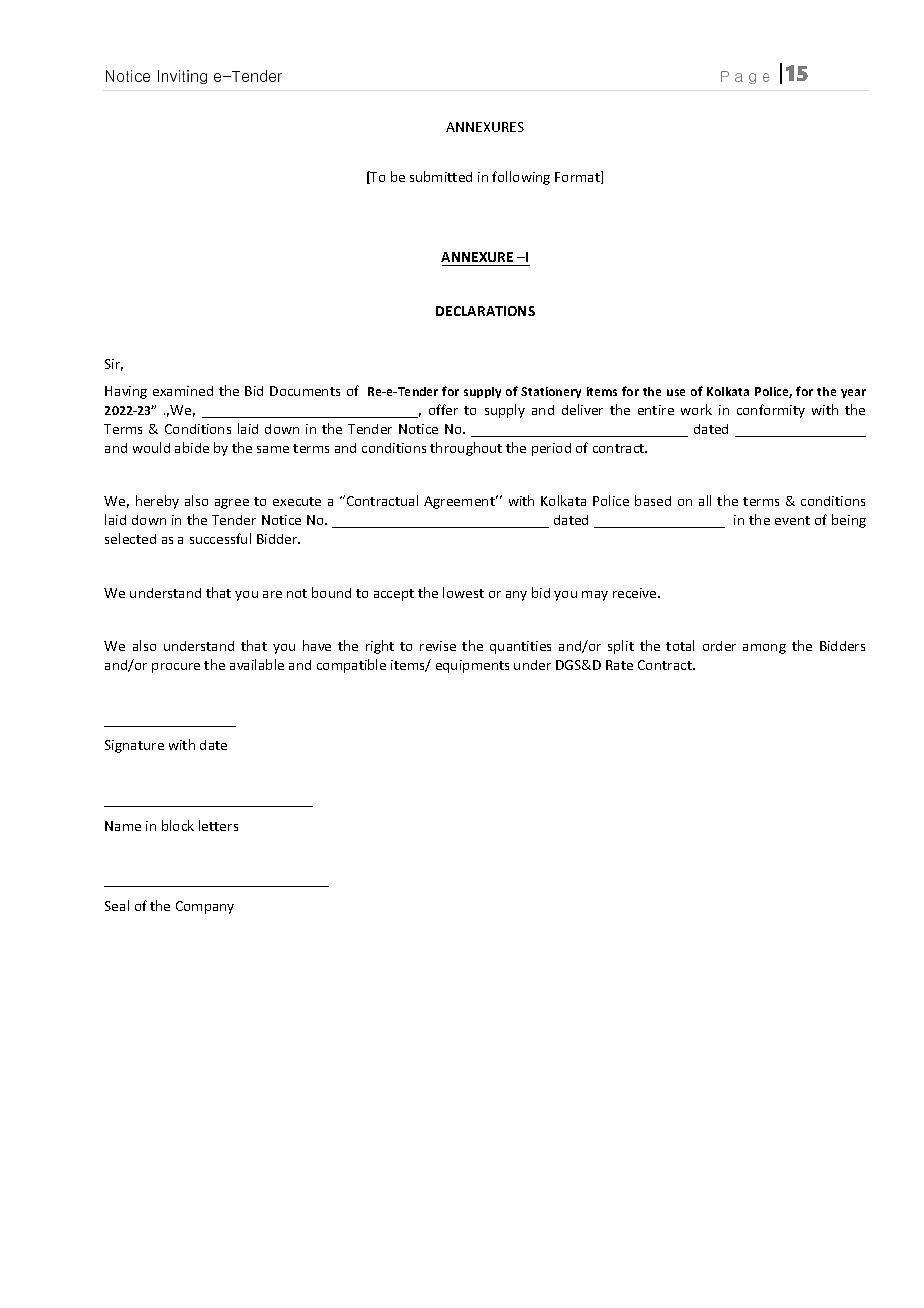 The height and width of the screenshot is (1308, 924). Describe the element at coordinates (182, 77) in the screenshot. I see `Inviting` at that location.
